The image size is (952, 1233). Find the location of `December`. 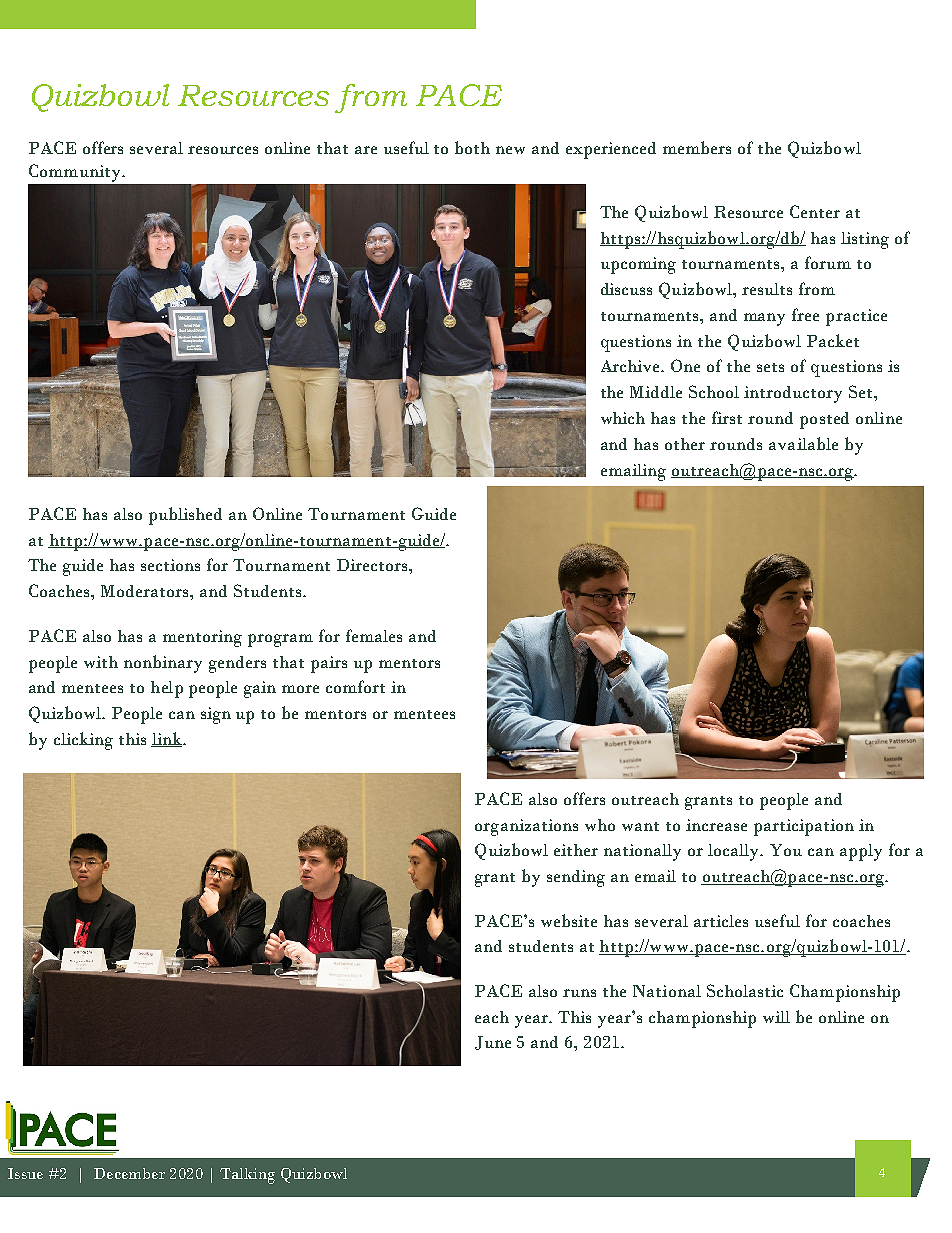

December is located at coordinates (129, 1173).
